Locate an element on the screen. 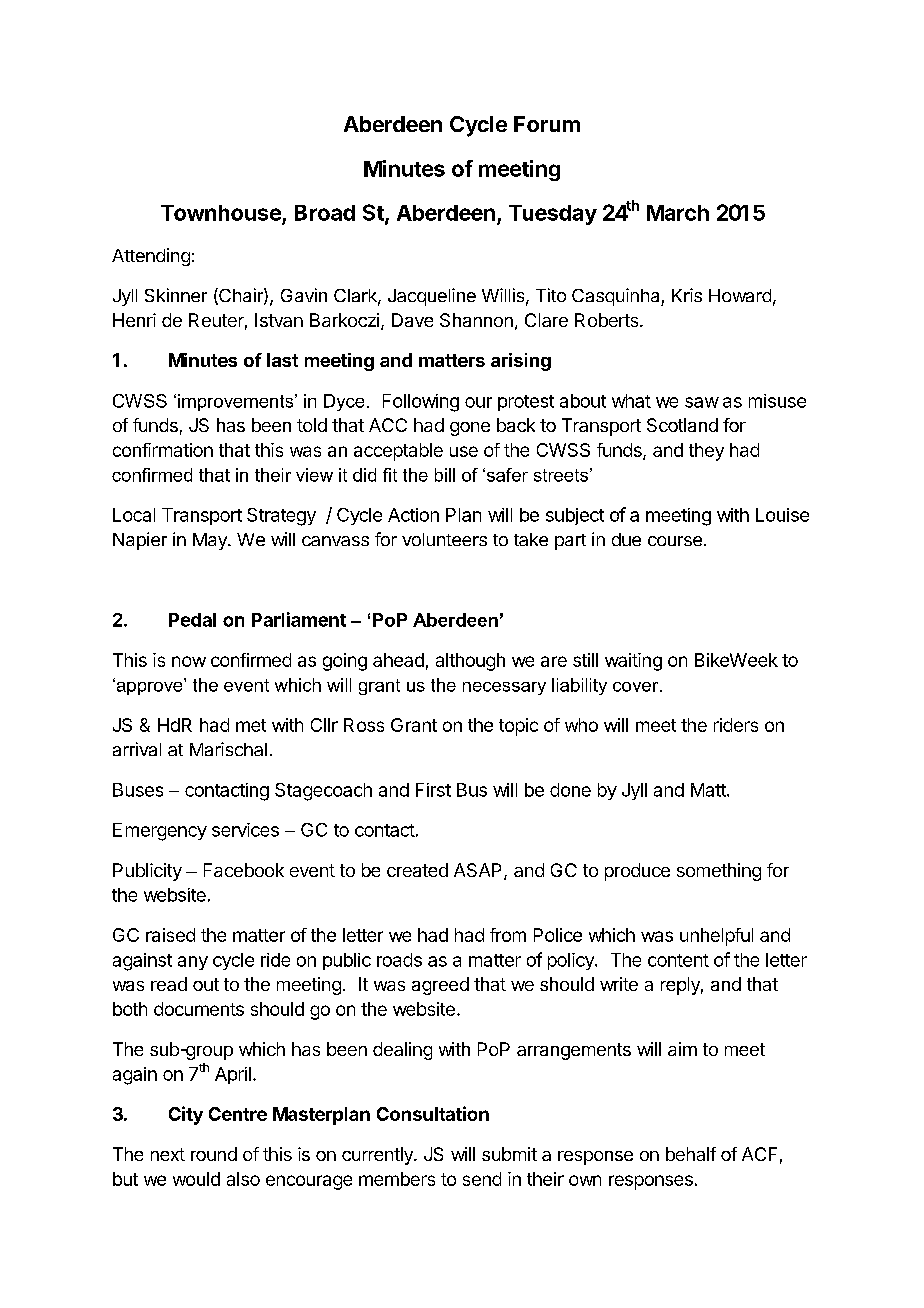 Image resolution: width=924 pixels, height=1308 pixels. March is located at coordinates (678, 213).
